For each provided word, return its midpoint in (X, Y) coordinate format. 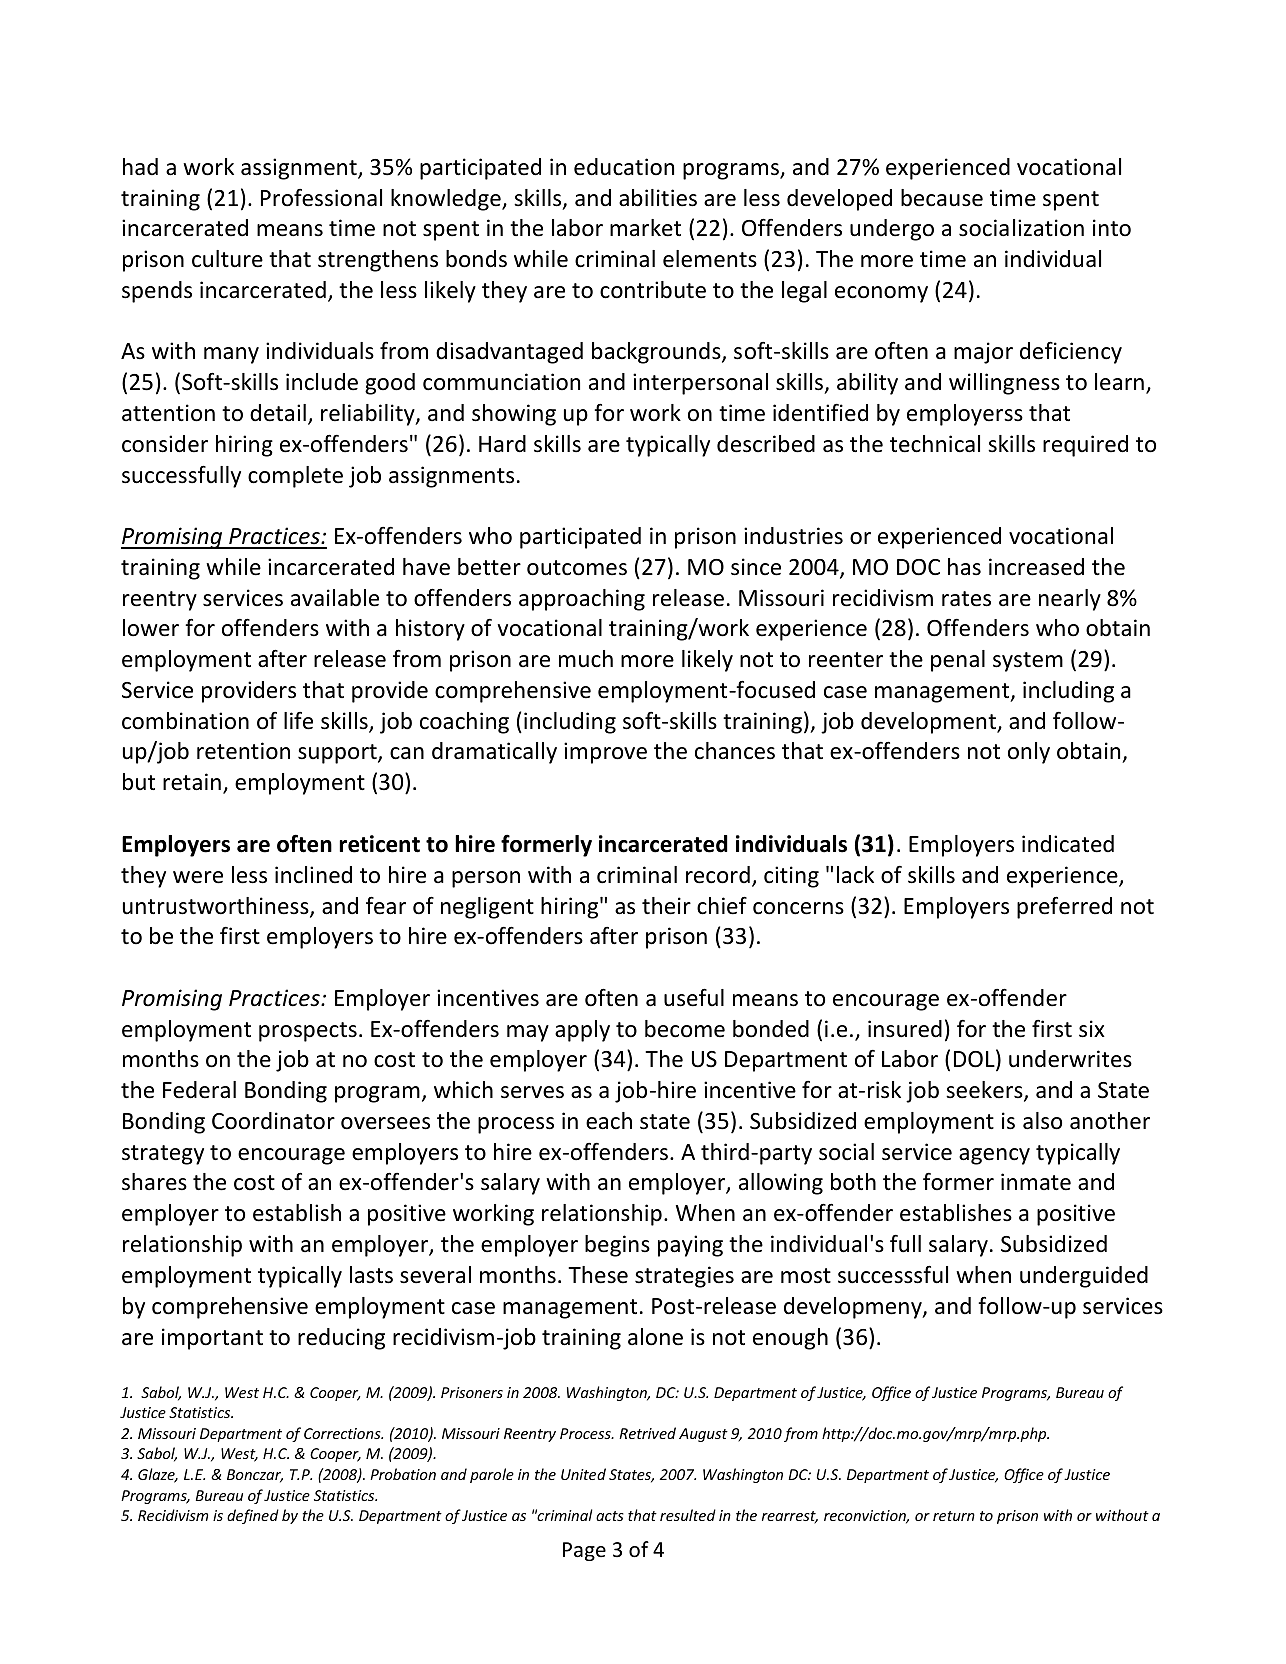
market (645, 228)
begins (617, 1246)
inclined (313, 875)
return (954, 1516)
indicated (1068, 844)
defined (253, 1516)
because (942, 198)
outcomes (577, 568)
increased (1036, 567)
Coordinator (273, 1121)
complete (295, 477)
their (666, 906)
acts (610, 1516)
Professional (321, 198)
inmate (1036, 1182)
